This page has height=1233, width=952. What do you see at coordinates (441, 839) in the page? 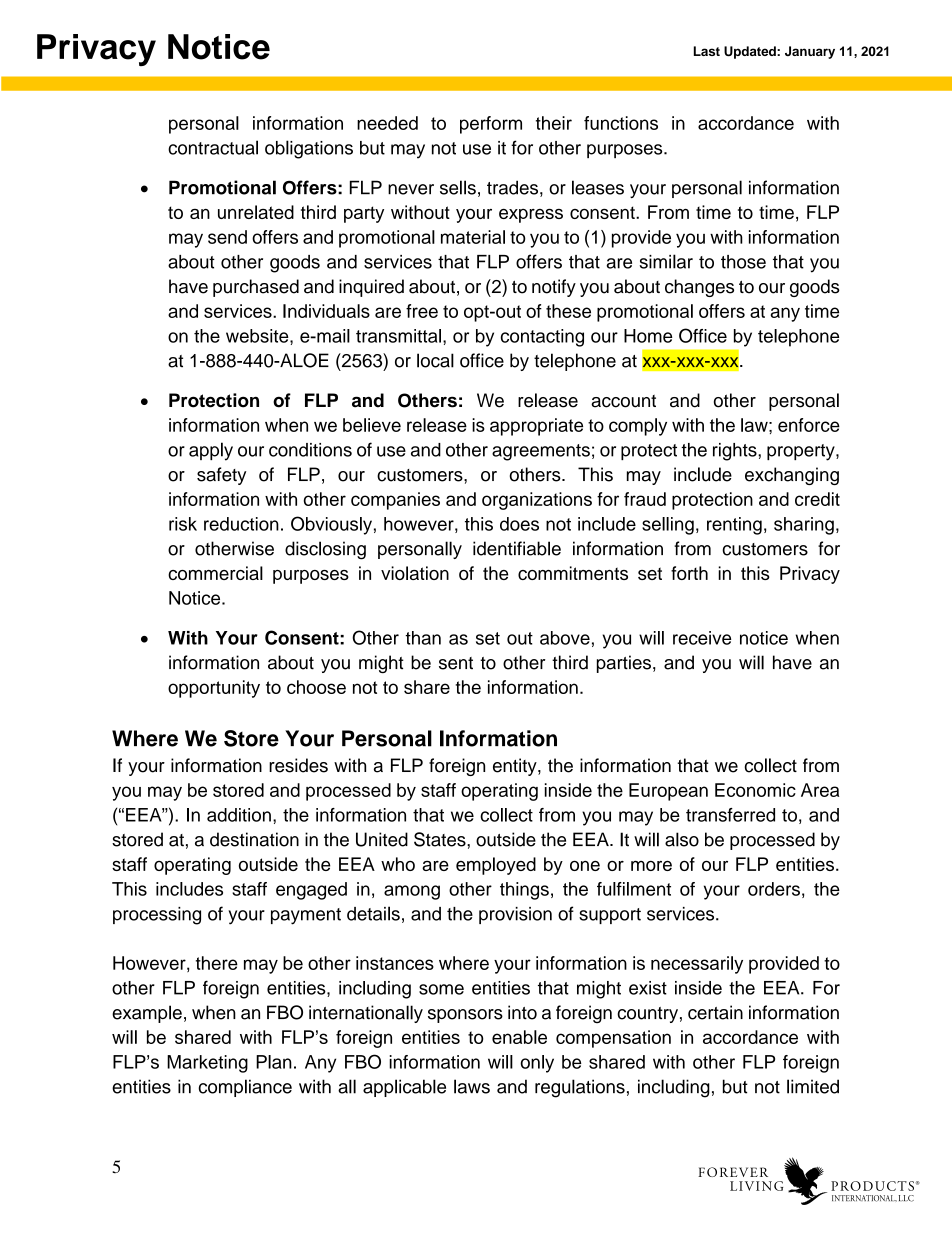
I see `States` at bounding box center [441, 839].
